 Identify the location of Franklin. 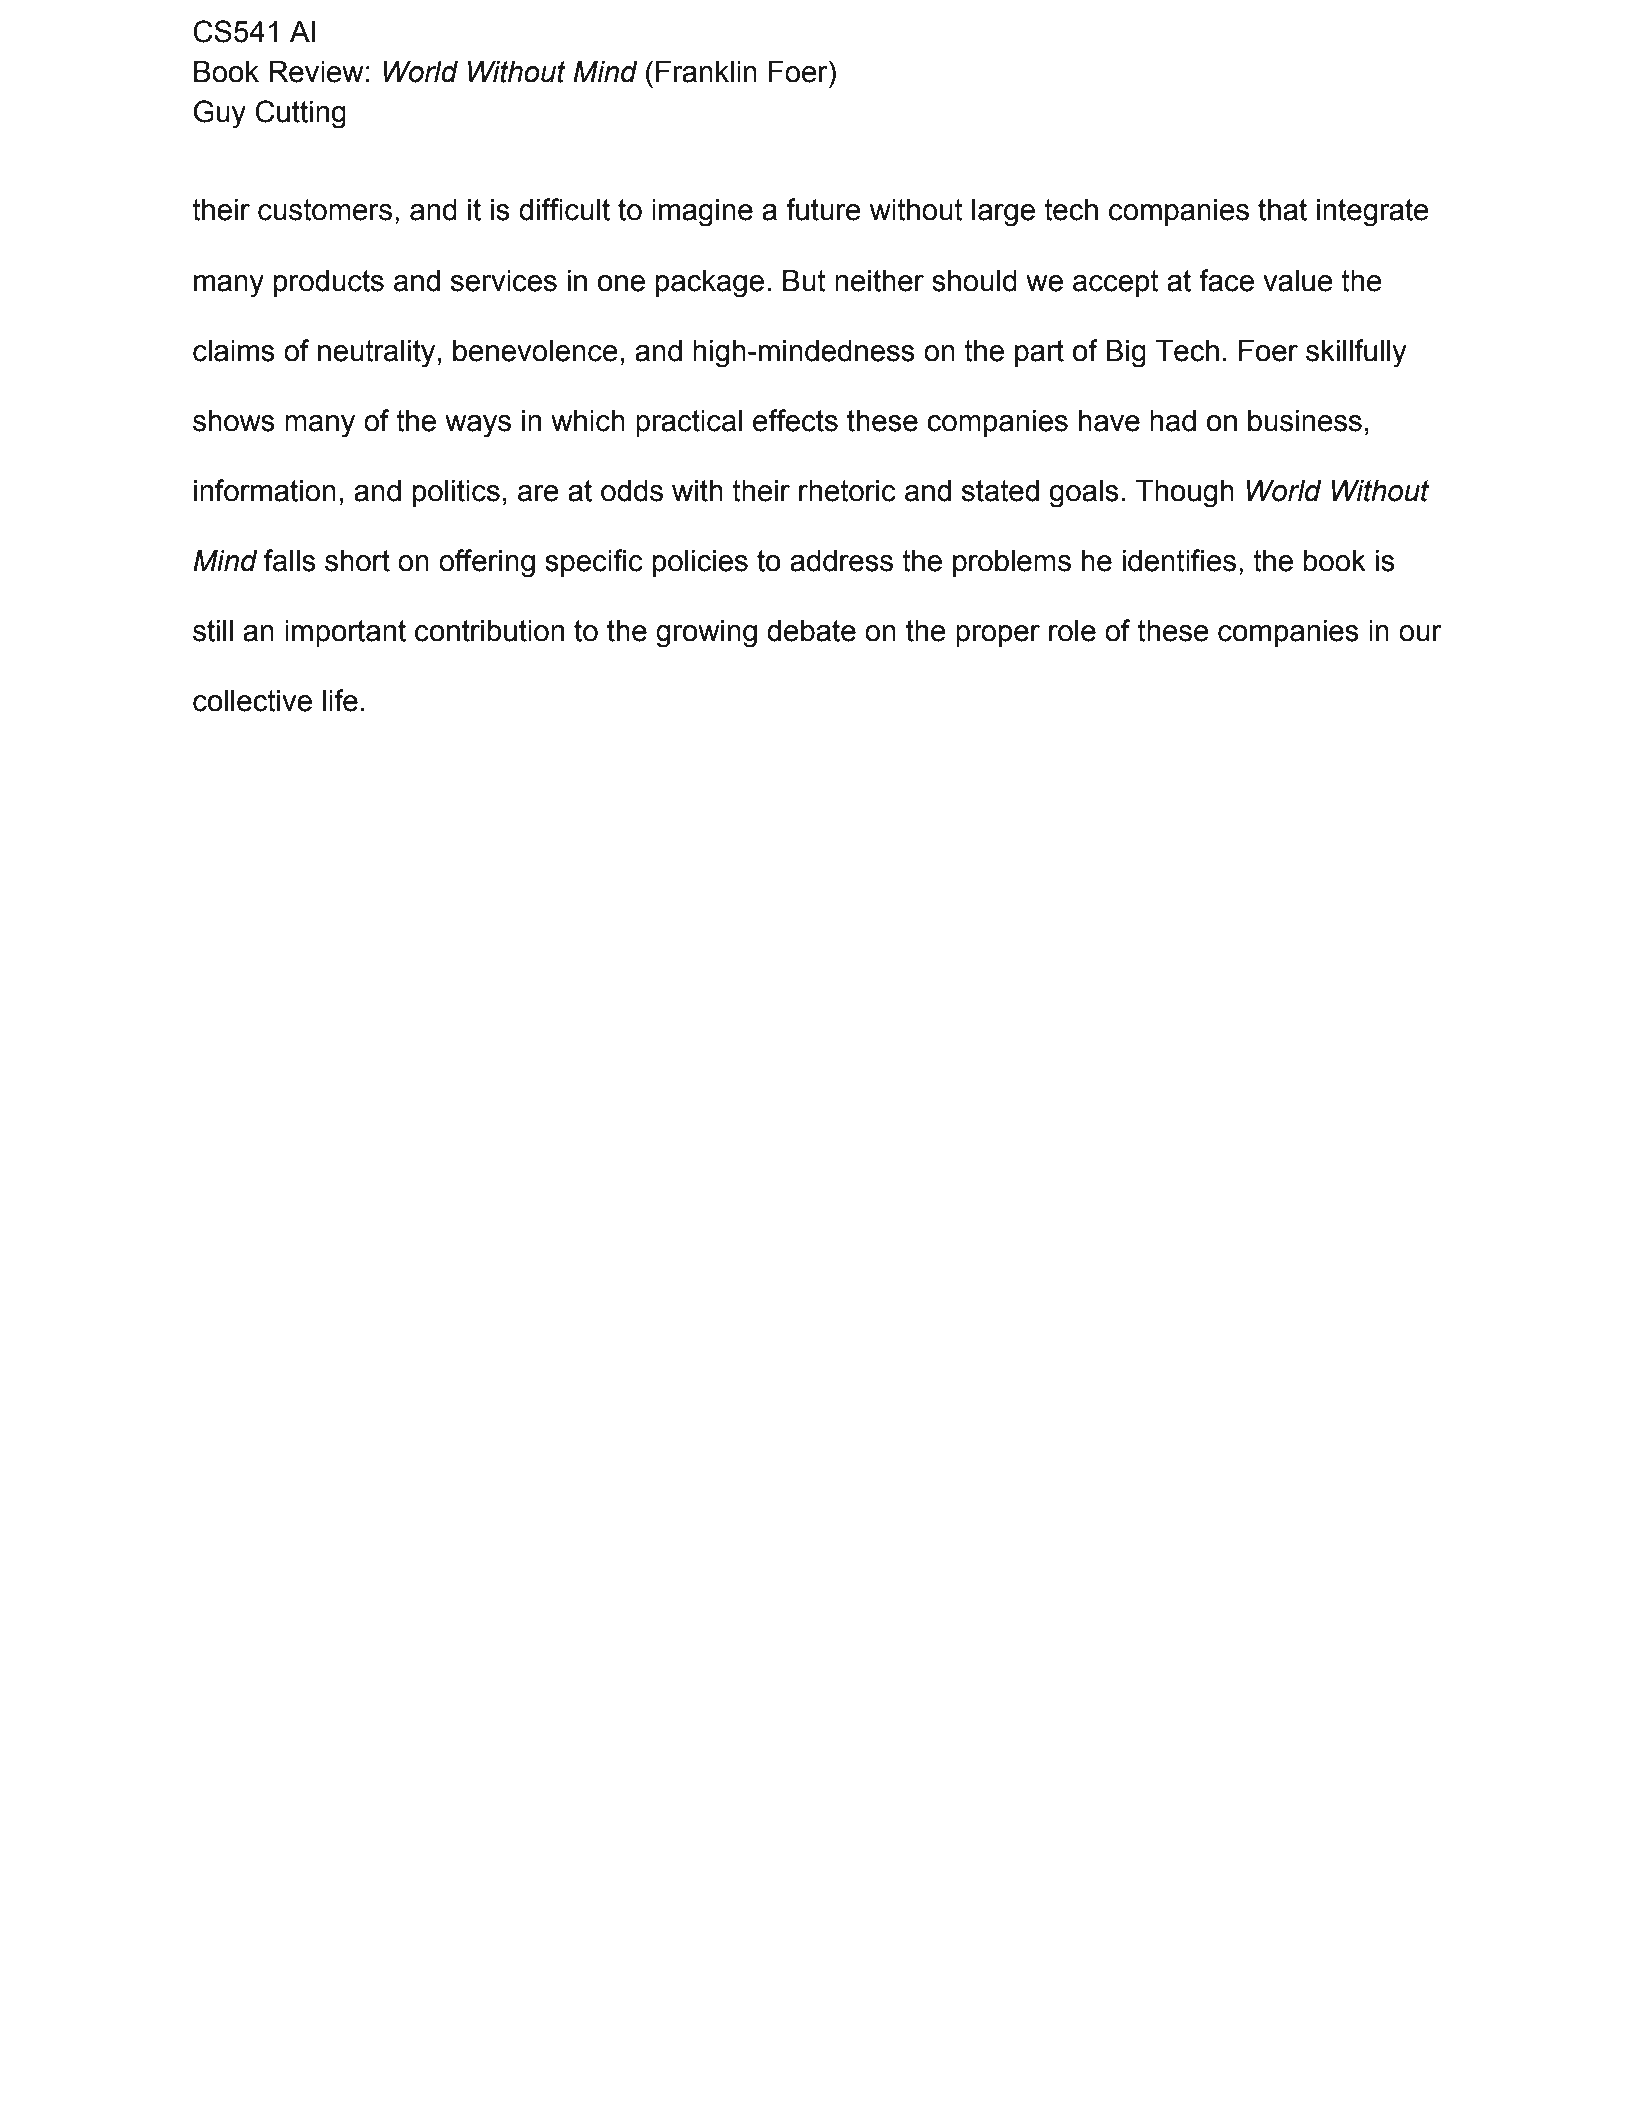
(706, 72).
